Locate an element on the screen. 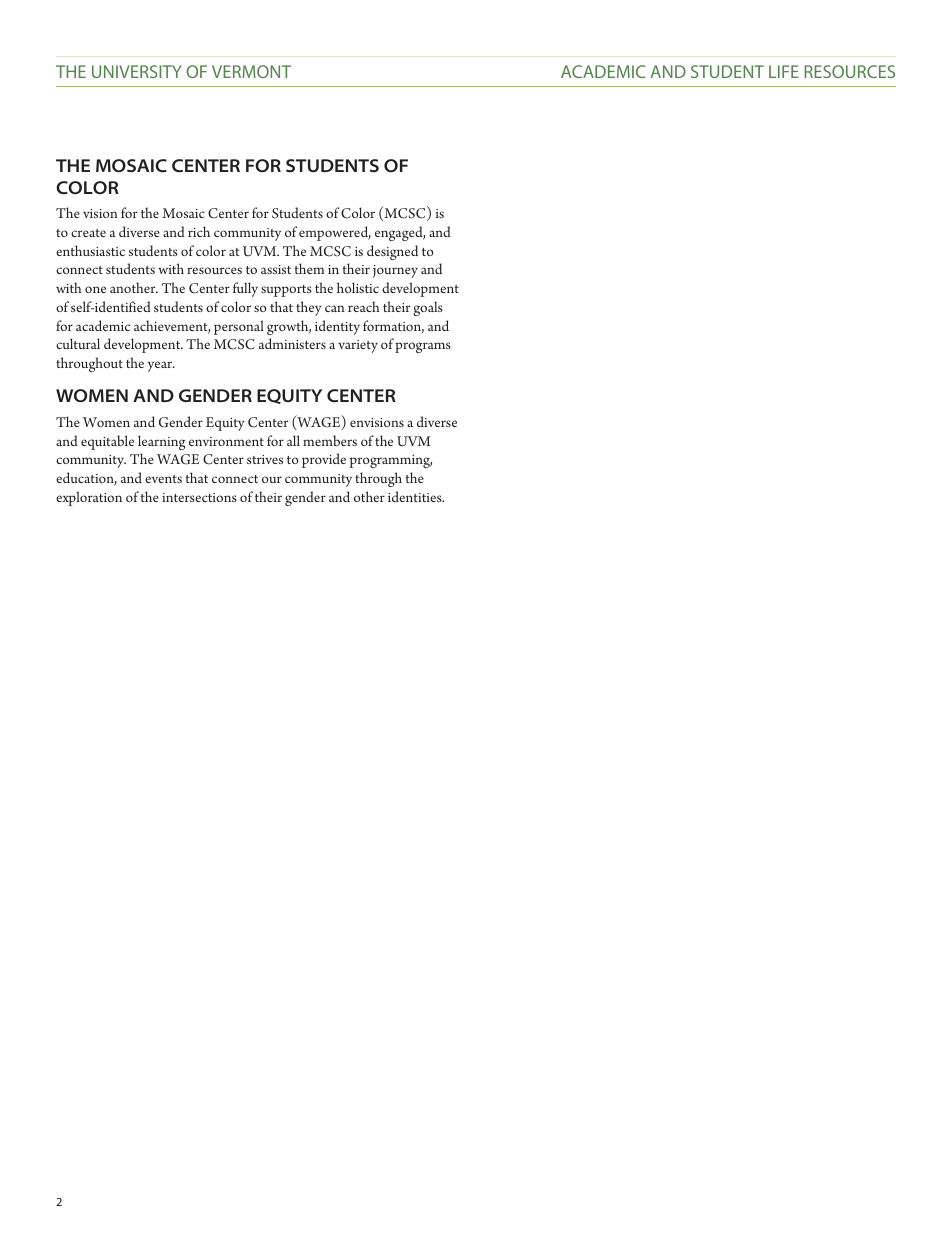  UNIVERSITY is located at coordinates (137, 71).
